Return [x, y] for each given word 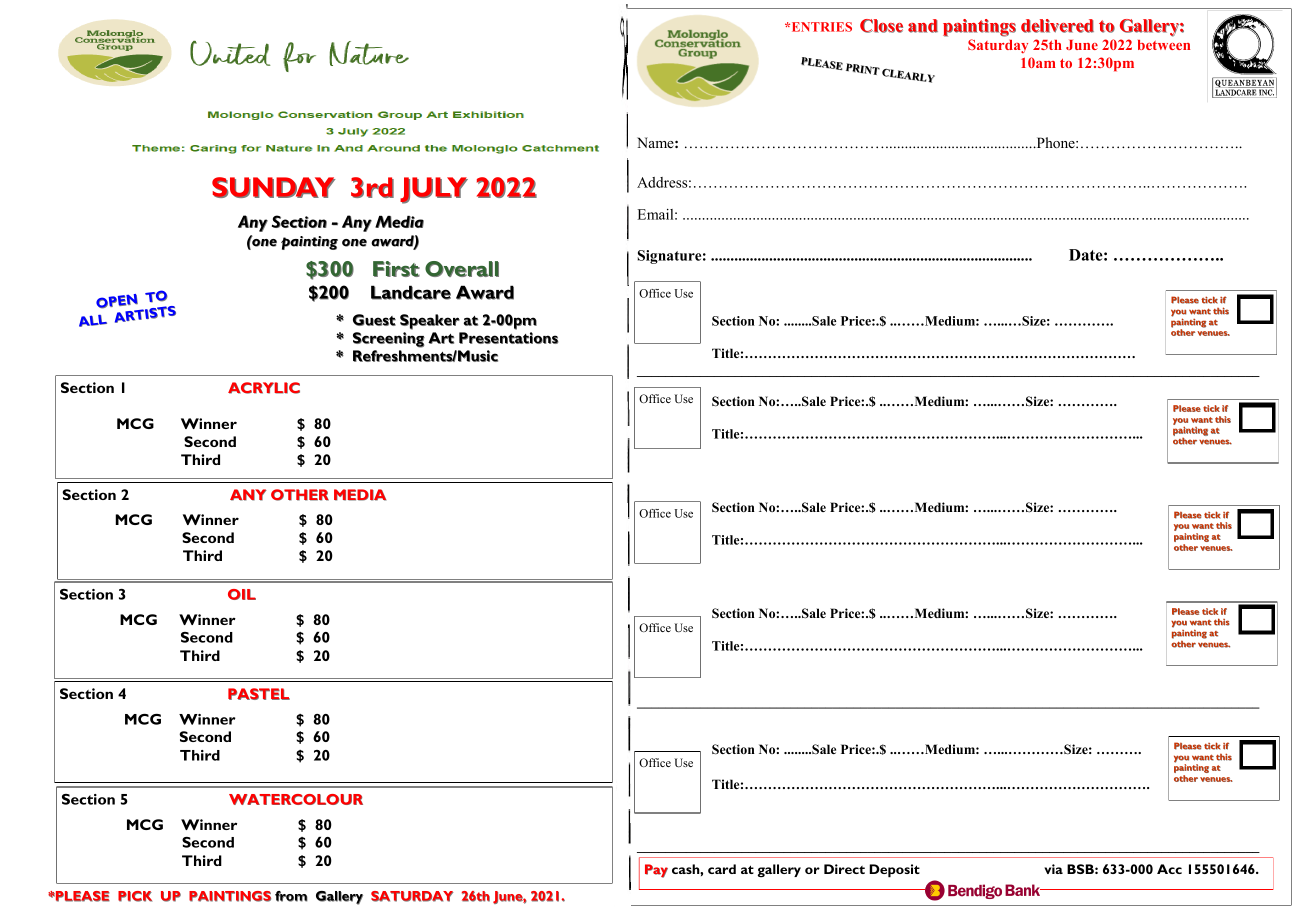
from [291, 896]
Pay [656, 871]
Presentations [508, 338]
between [1164, 45]
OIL [242, 594]
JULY [434, 190]
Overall [462, 269]
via [1053, 869]
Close [881, 26]
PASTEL [259, 694]
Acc [1169, 869]
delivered [1057, 26]
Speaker [430, 322]
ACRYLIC [264, 388]
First [396, 269]
